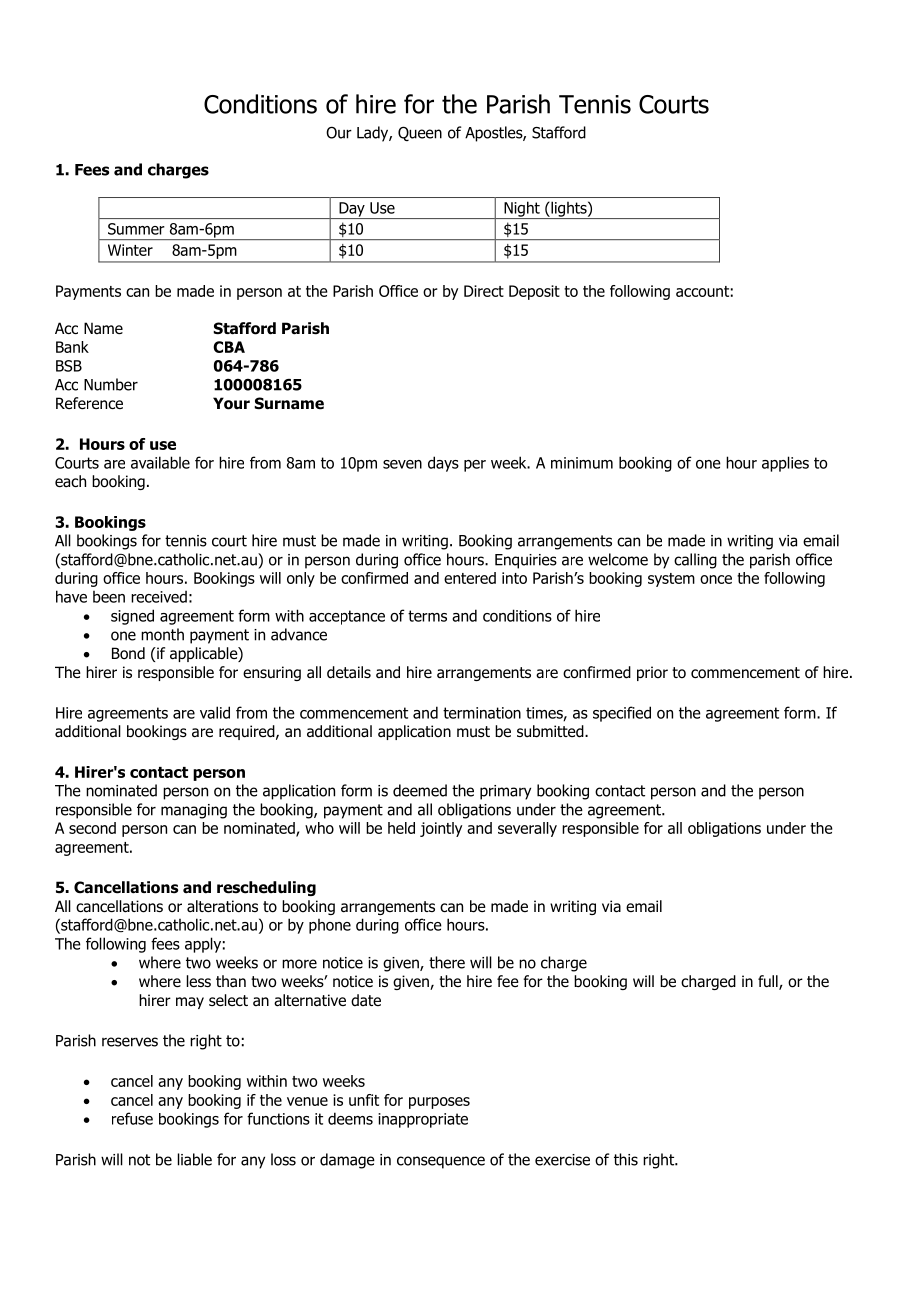 This screenshot has height=1308, width=924. What do you see at coordinates (622, 714) in the screenshot?
I see `specified` at bounding box center [622, 714].
